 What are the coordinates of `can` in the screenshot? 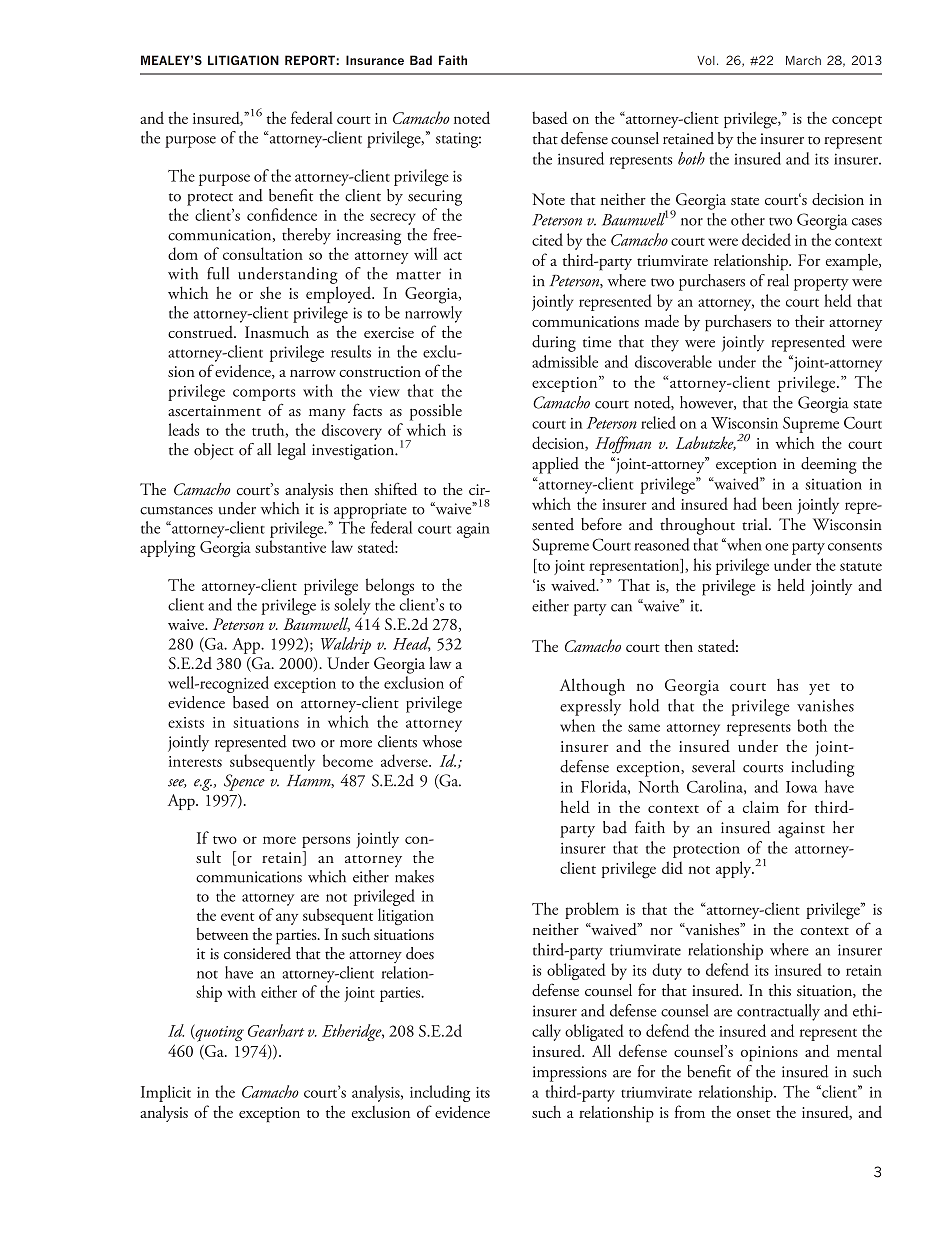 It's located at (621, 608).
